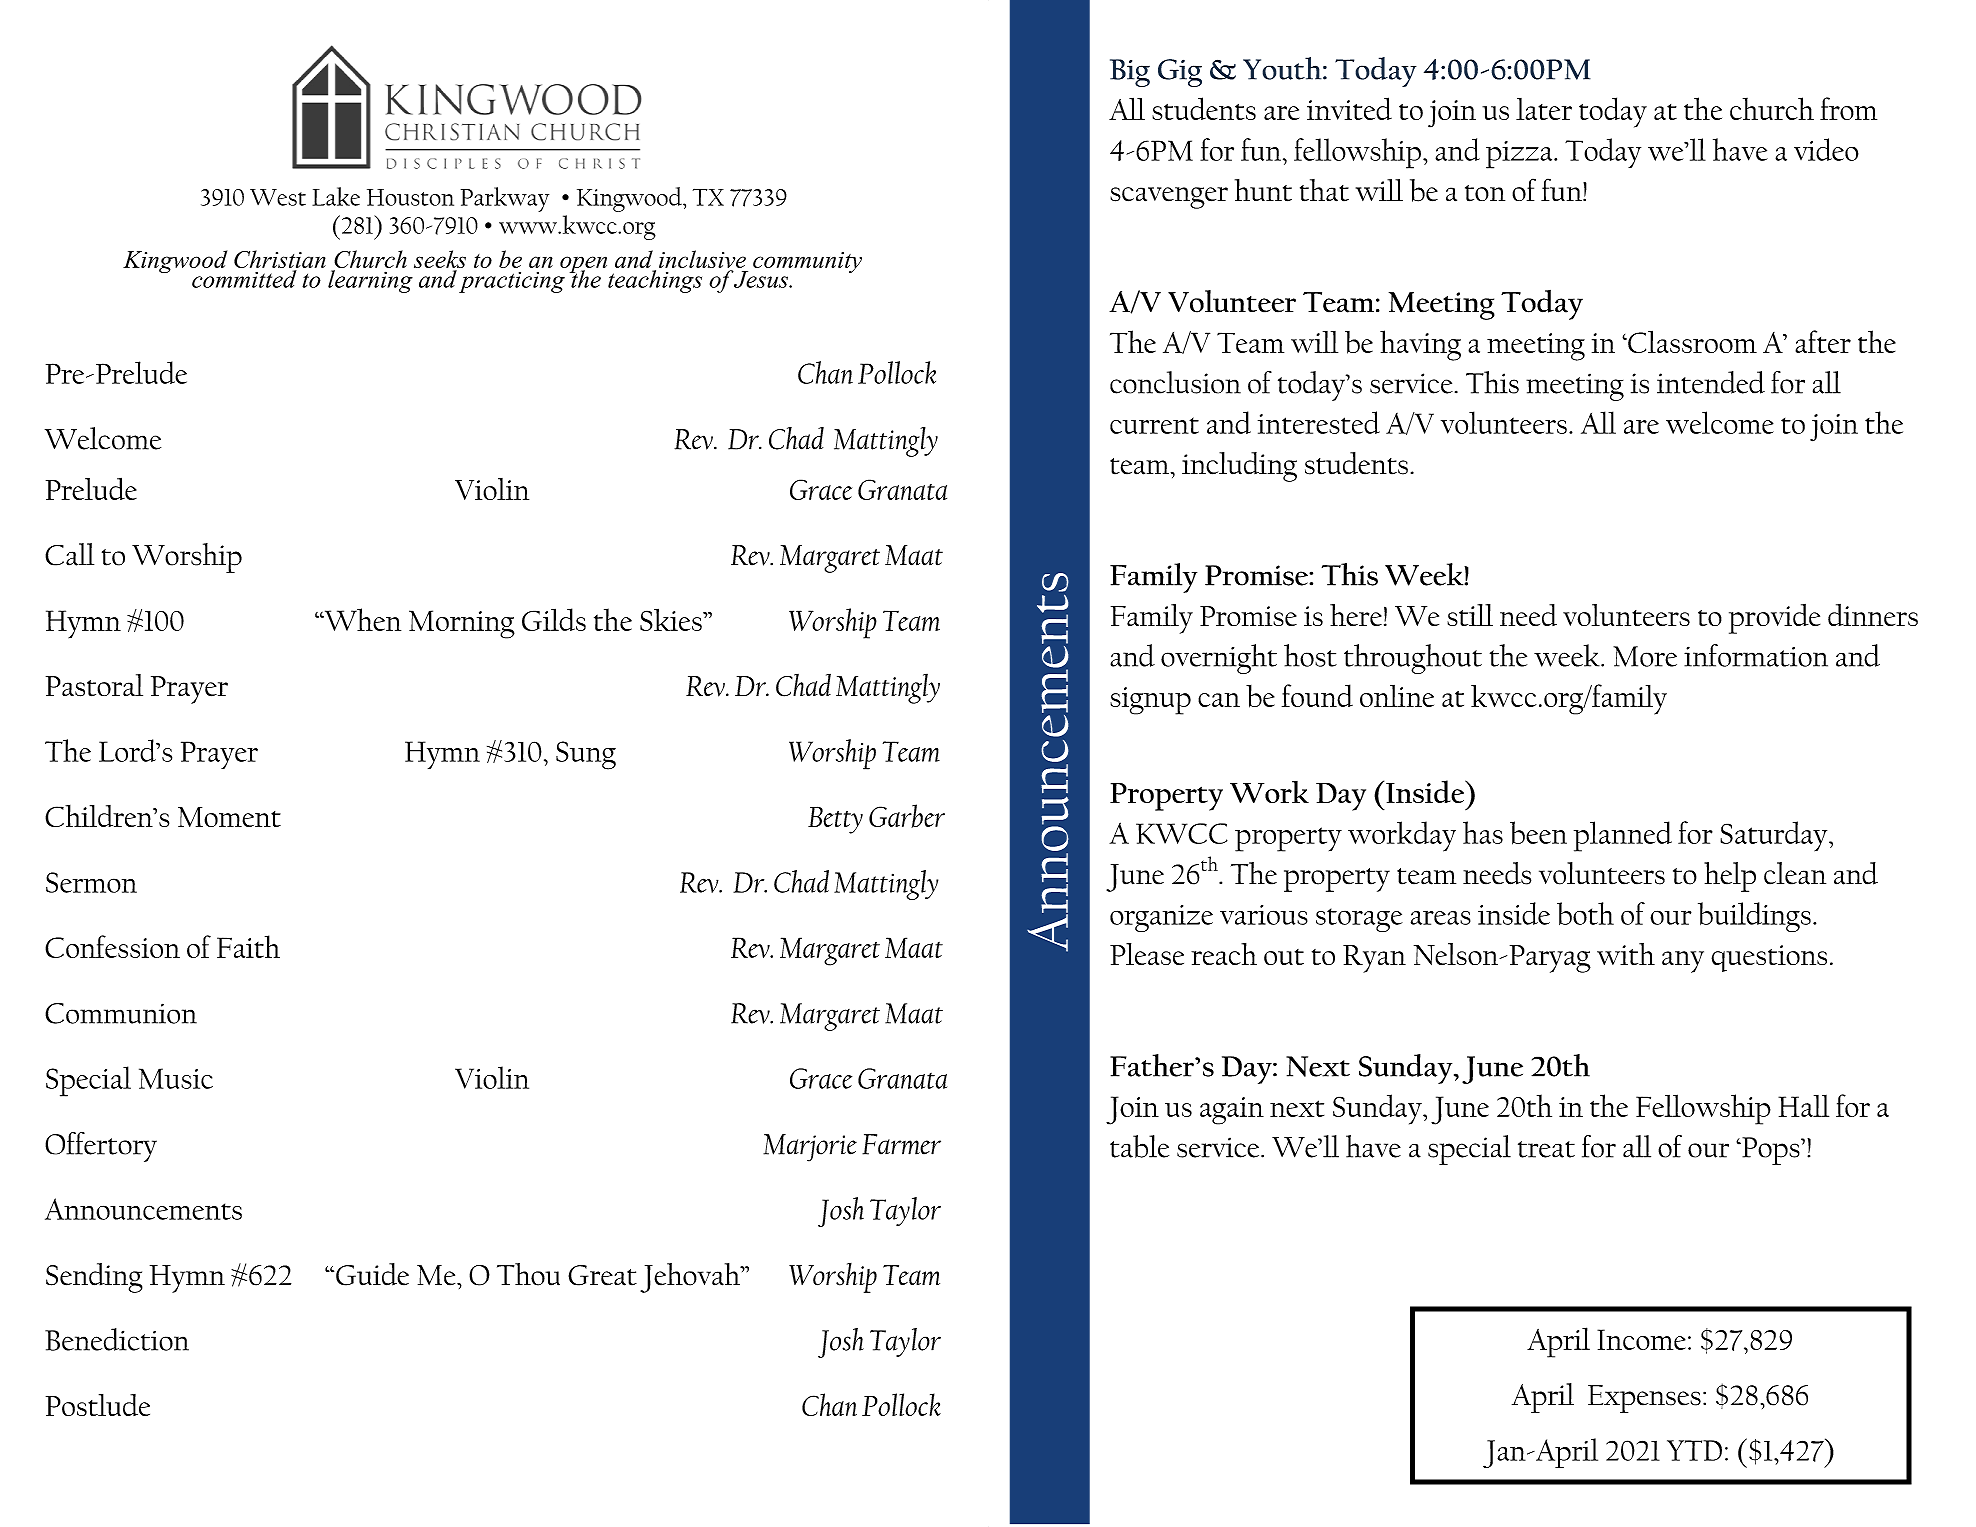 The height and width of the page is (1527, 1976). What do you see at coordinates (278, 197) in the page?
I see `West` at bounding box center [278, 197].
